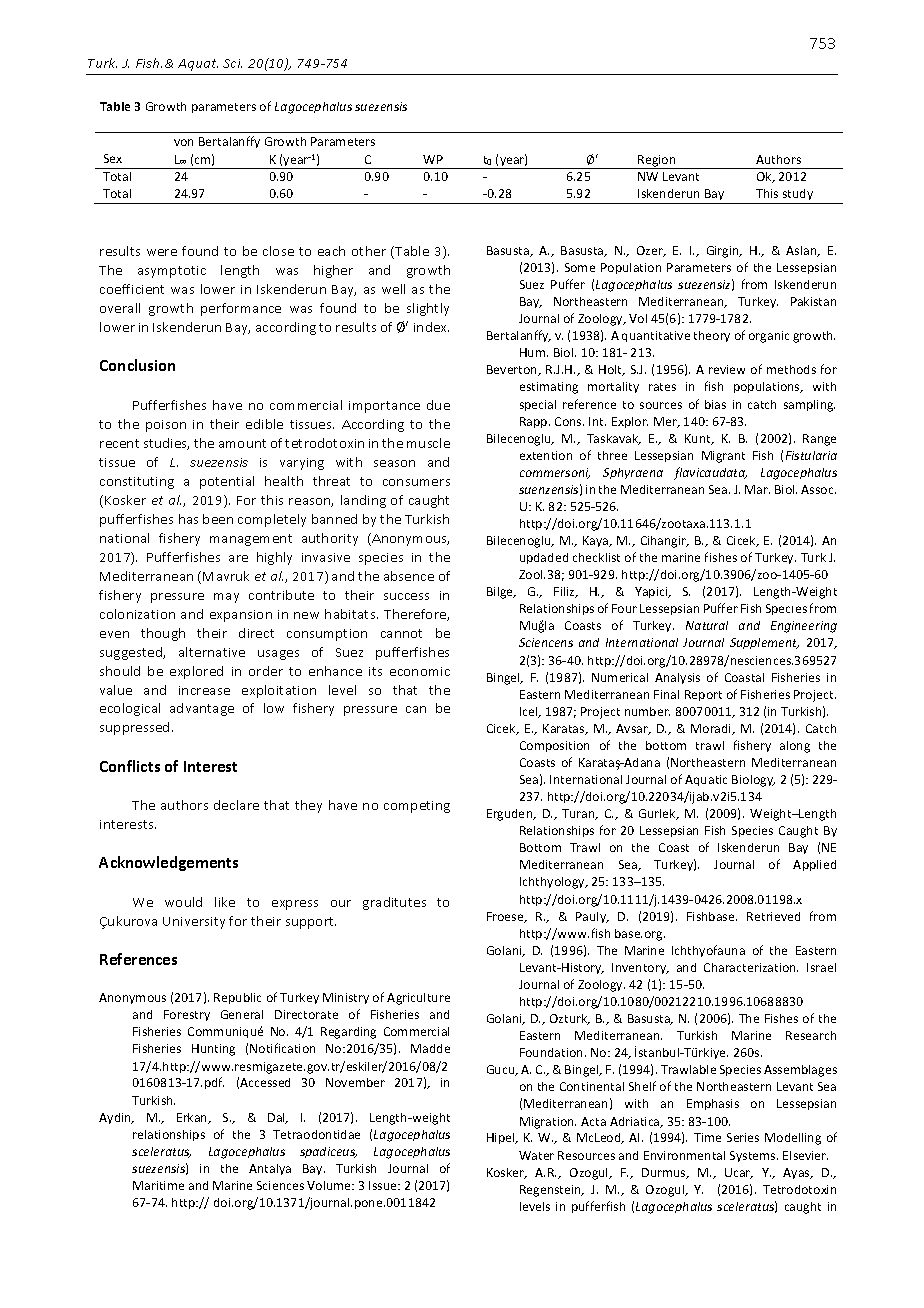  Describe the element at coordinates (727, 369) in the page. I see `review` at that location.
